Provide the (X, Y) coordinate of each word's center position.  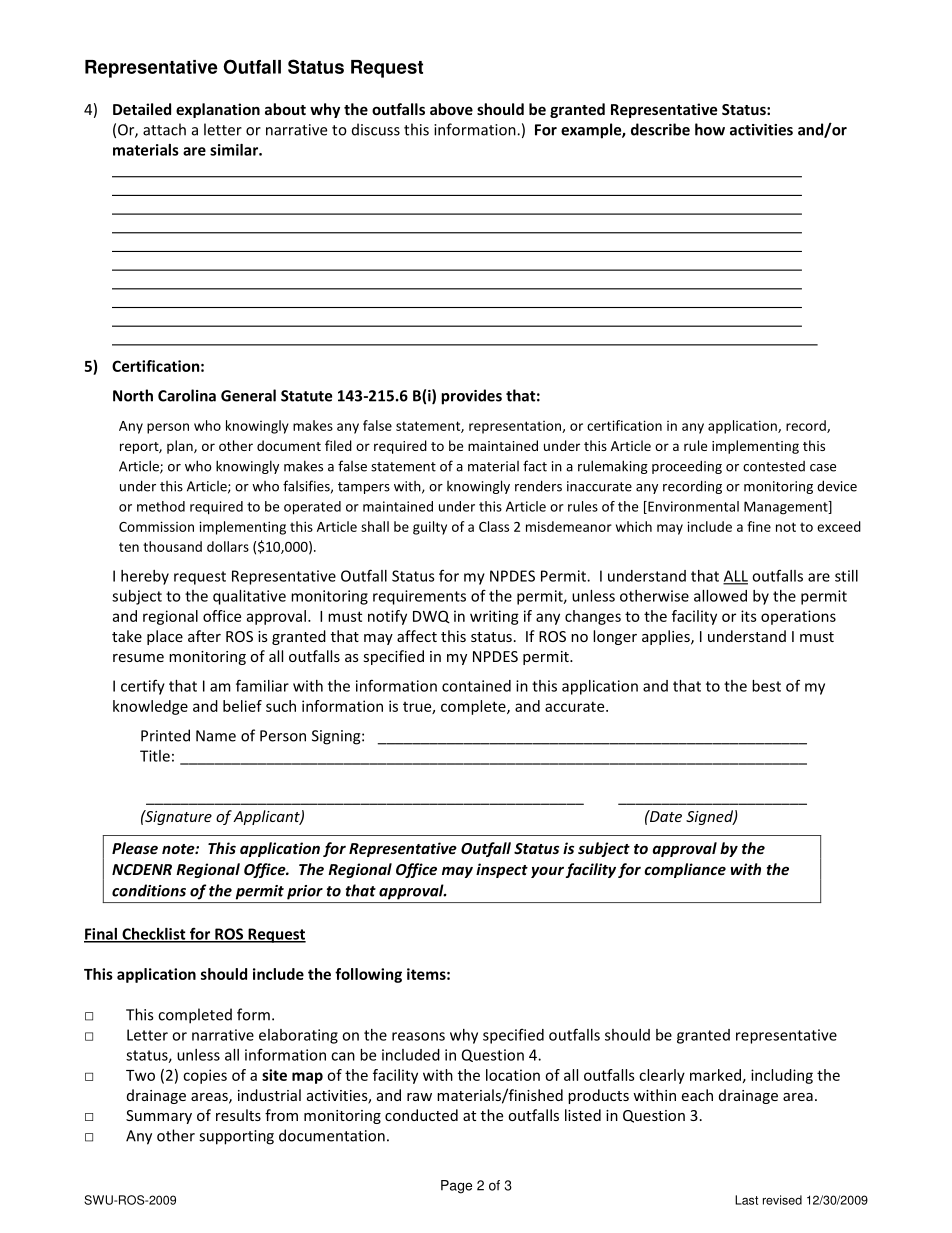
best (766, 686)
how (710, 129)
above (451, 109)
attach (164, 129)
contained (476, 686)
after (204, 636)
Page (456, 1187)
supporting (236, 1137)
